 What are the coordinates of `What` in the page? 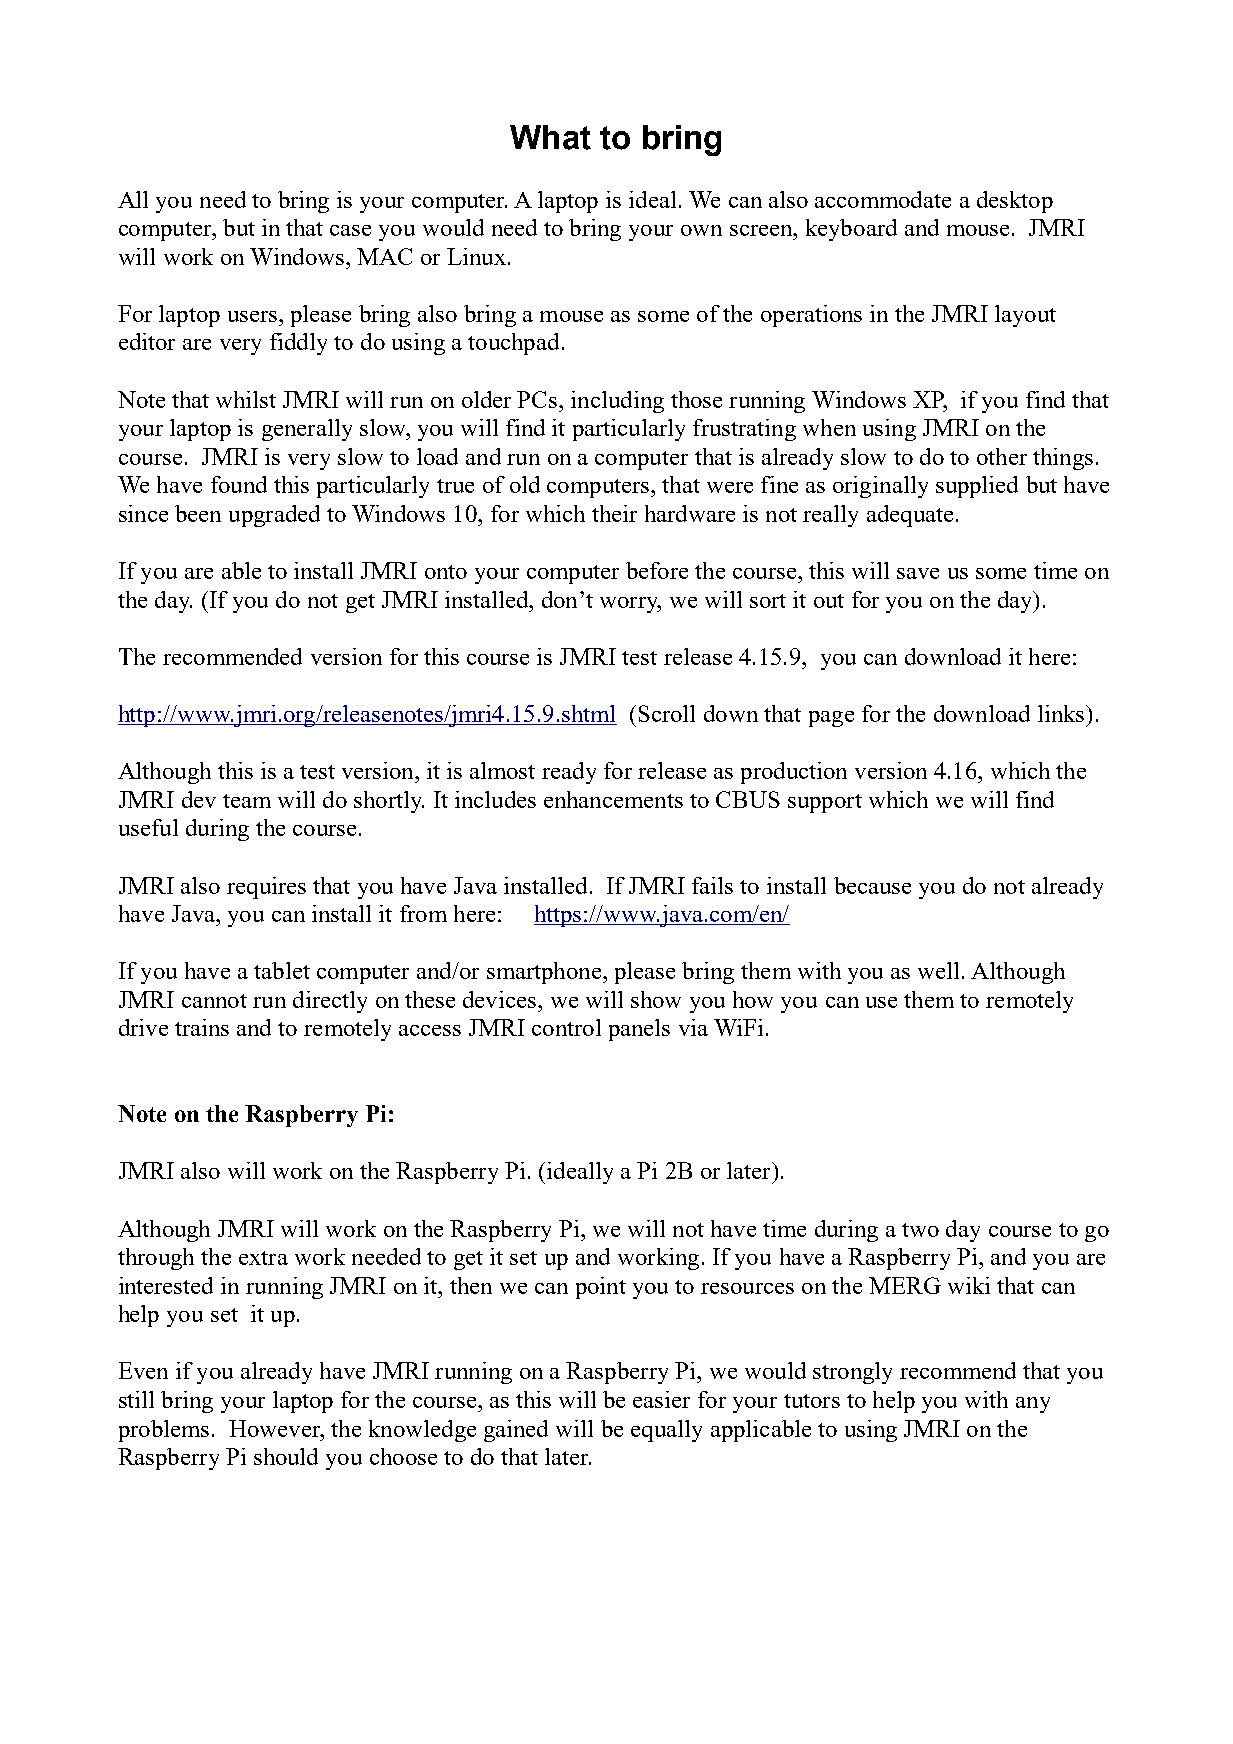 It's located at (550, 137).
